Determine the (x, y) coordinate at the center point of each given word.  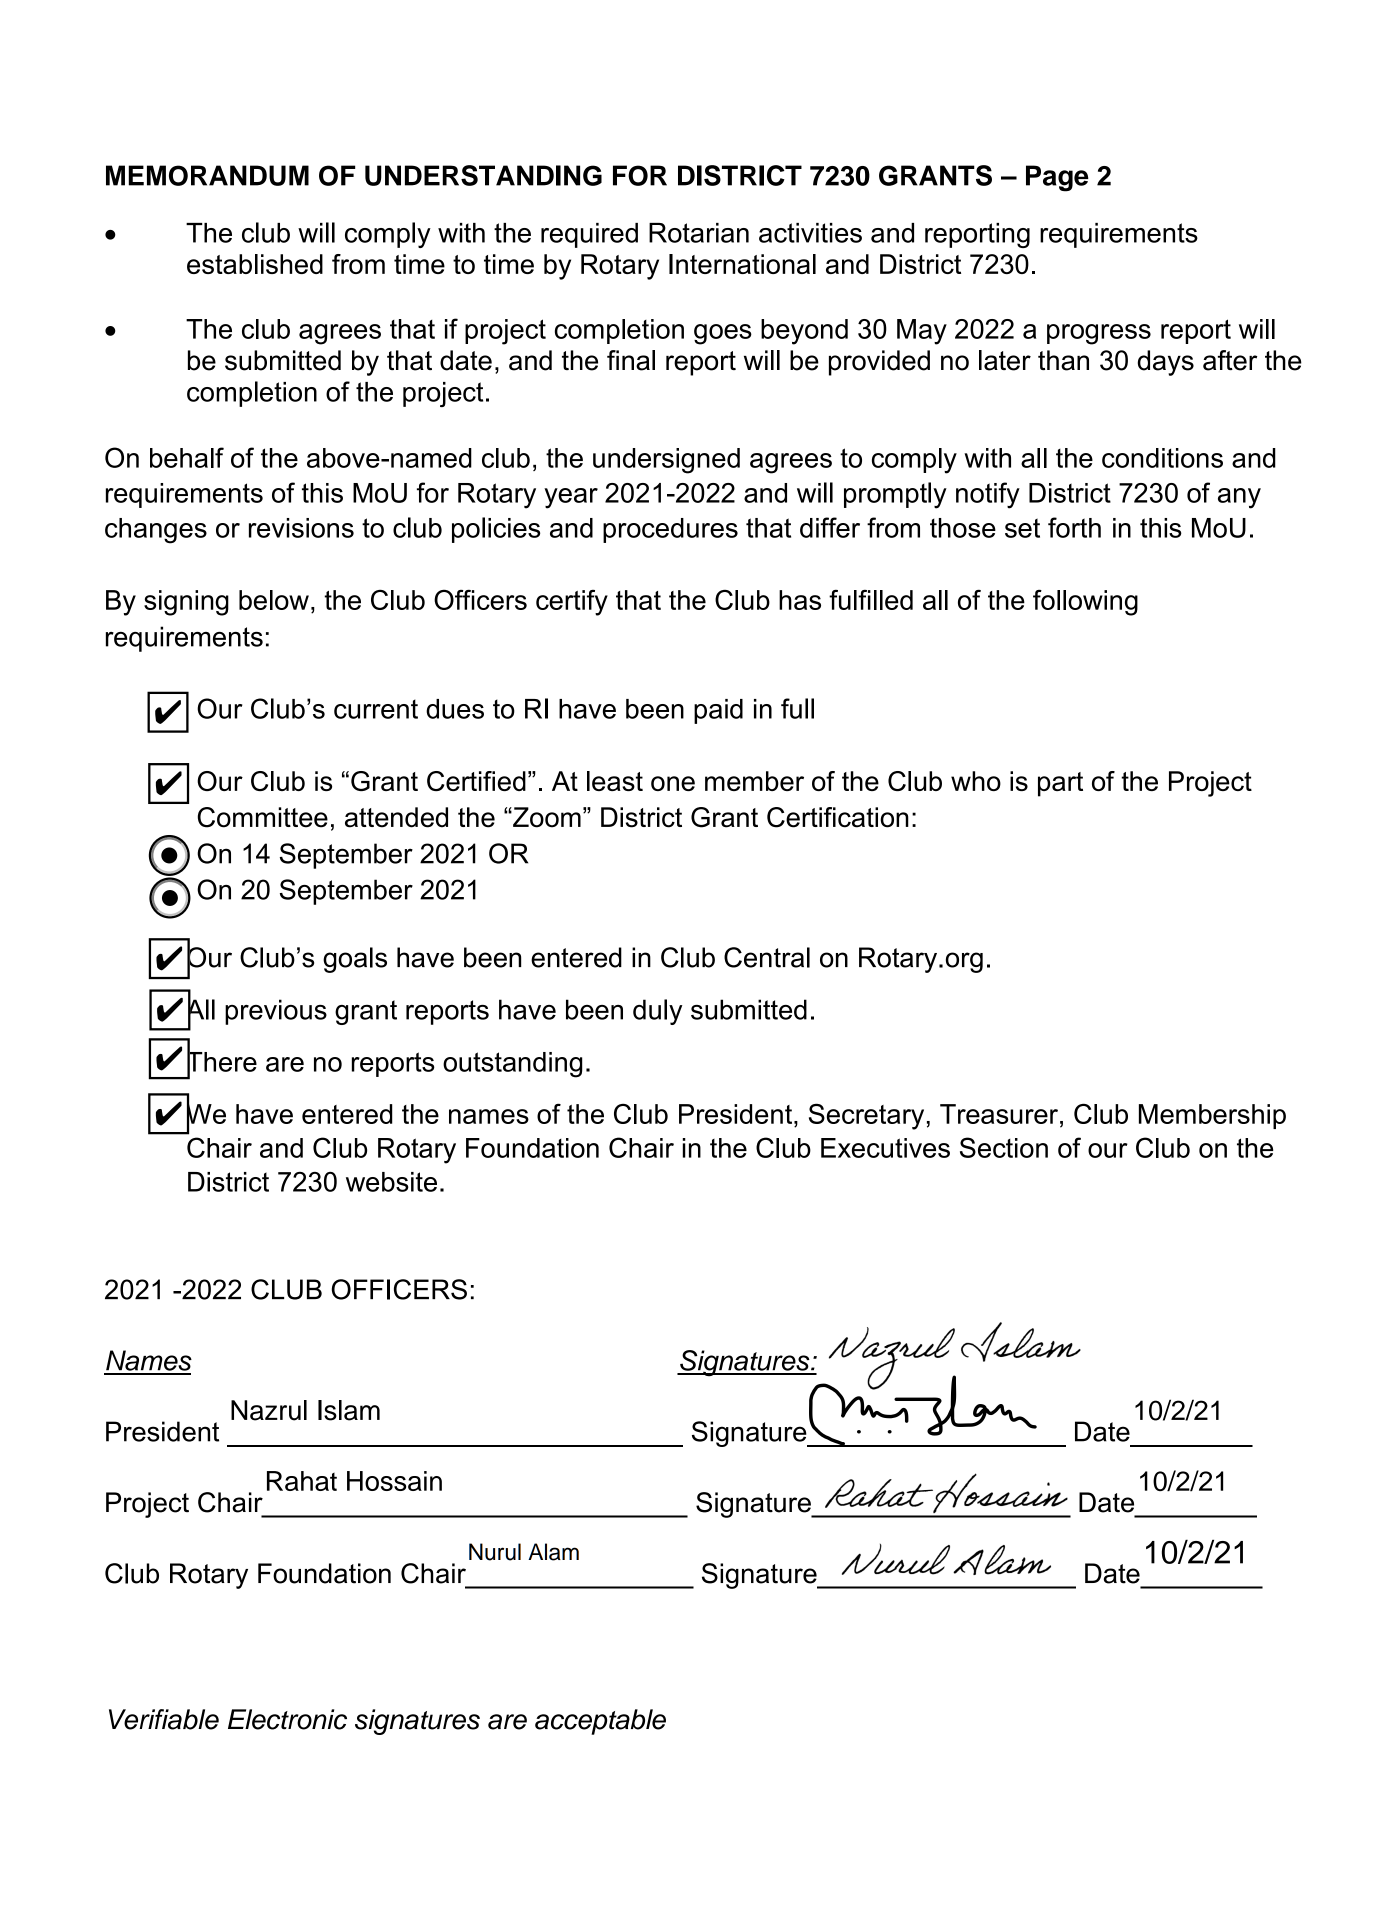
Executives (885, 1148)
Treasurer (999, 1114)
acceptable (600, 1722)
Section (1004, 1147)
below (274, 600)
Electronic (287, 1719)
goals (355, 960)
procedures (670, 530)
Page (1057, 178)
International (742, 264)
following (1085, 603)
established (255, 264)
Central (767, 957)
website (391, 1182)
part (1060, 784)
